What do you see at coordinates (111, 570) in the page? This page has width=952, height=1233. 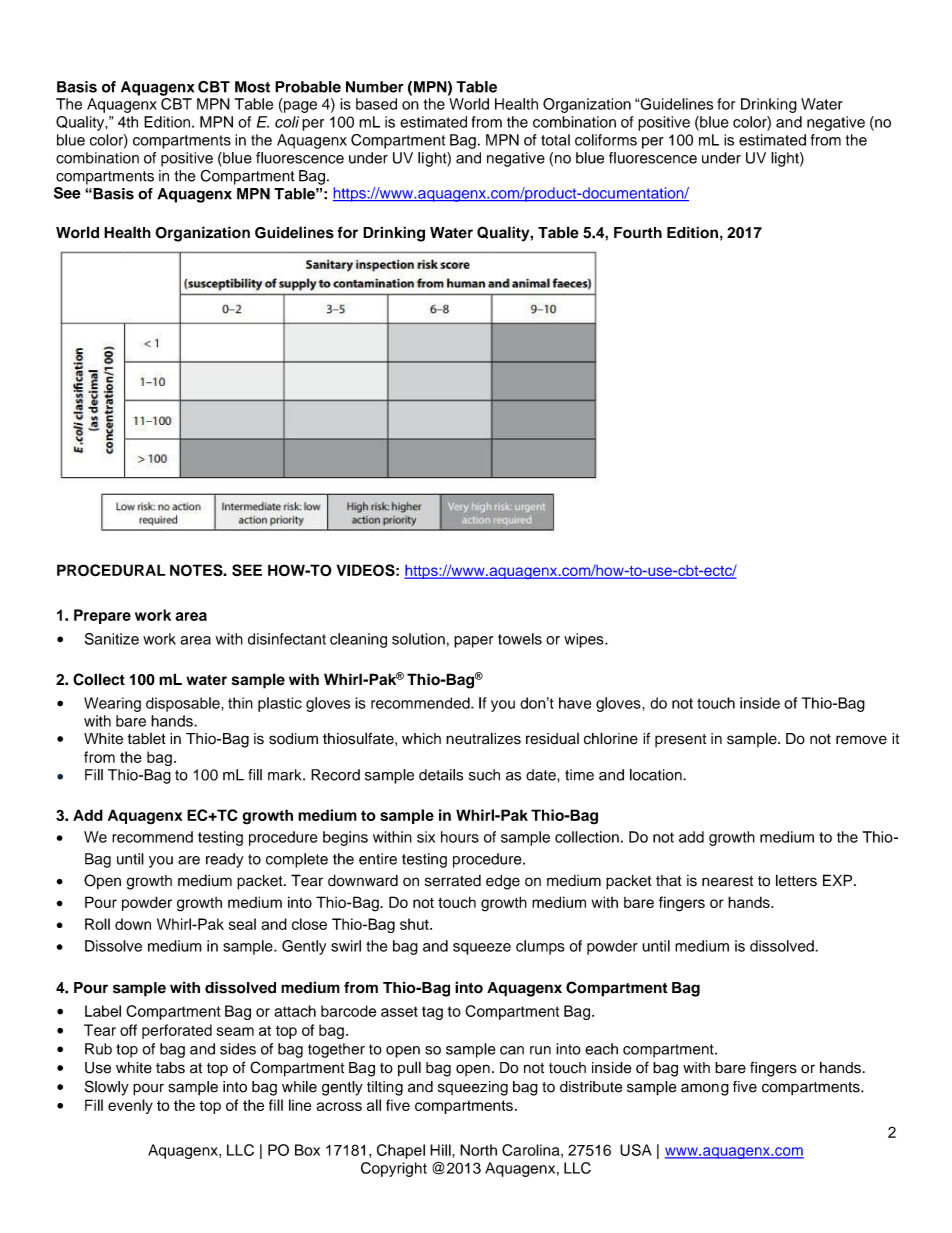 I see `PROCEDURAL` at bounding box center [111, 570].
